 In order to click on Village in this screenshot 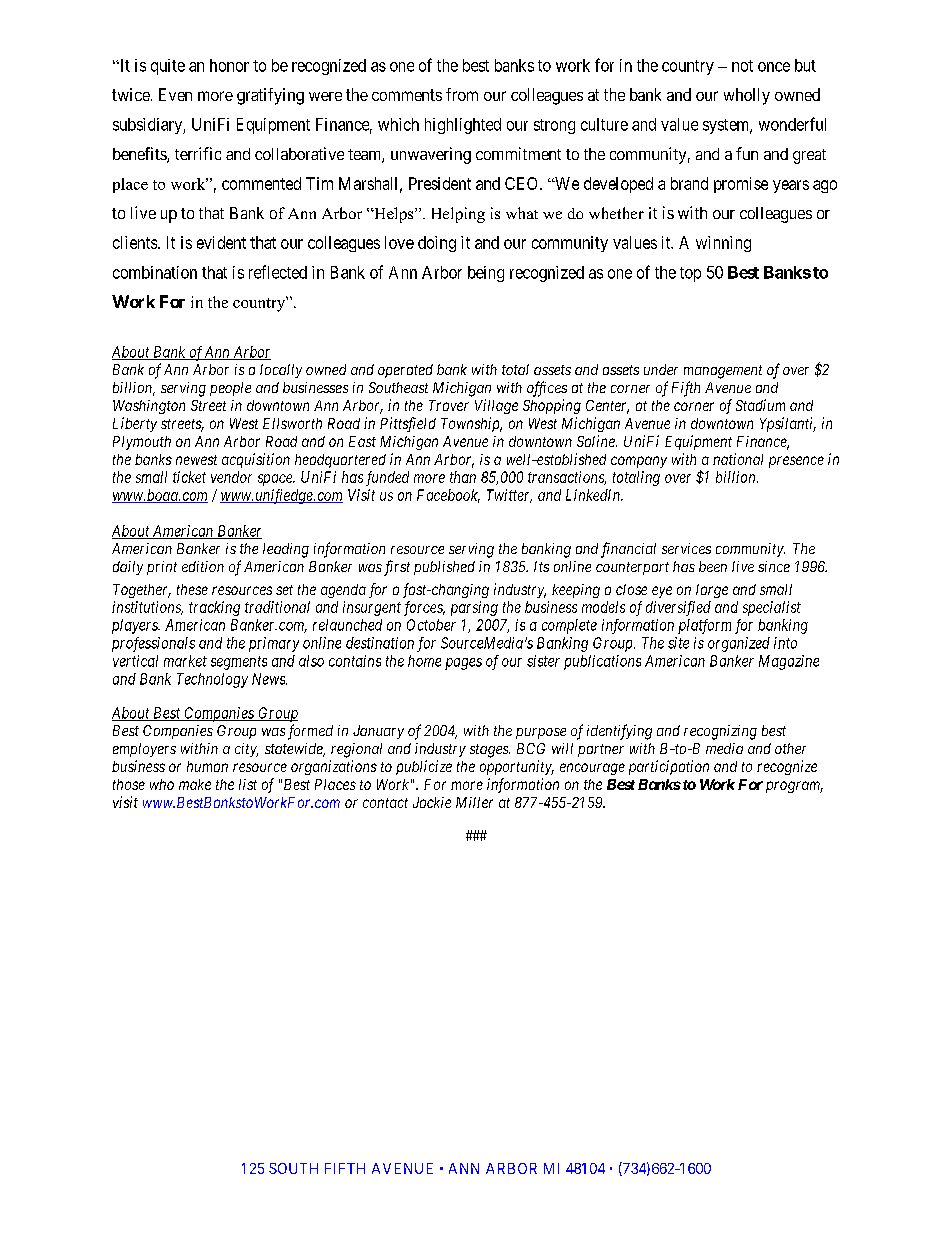, I will do `click(496, 406)`.
